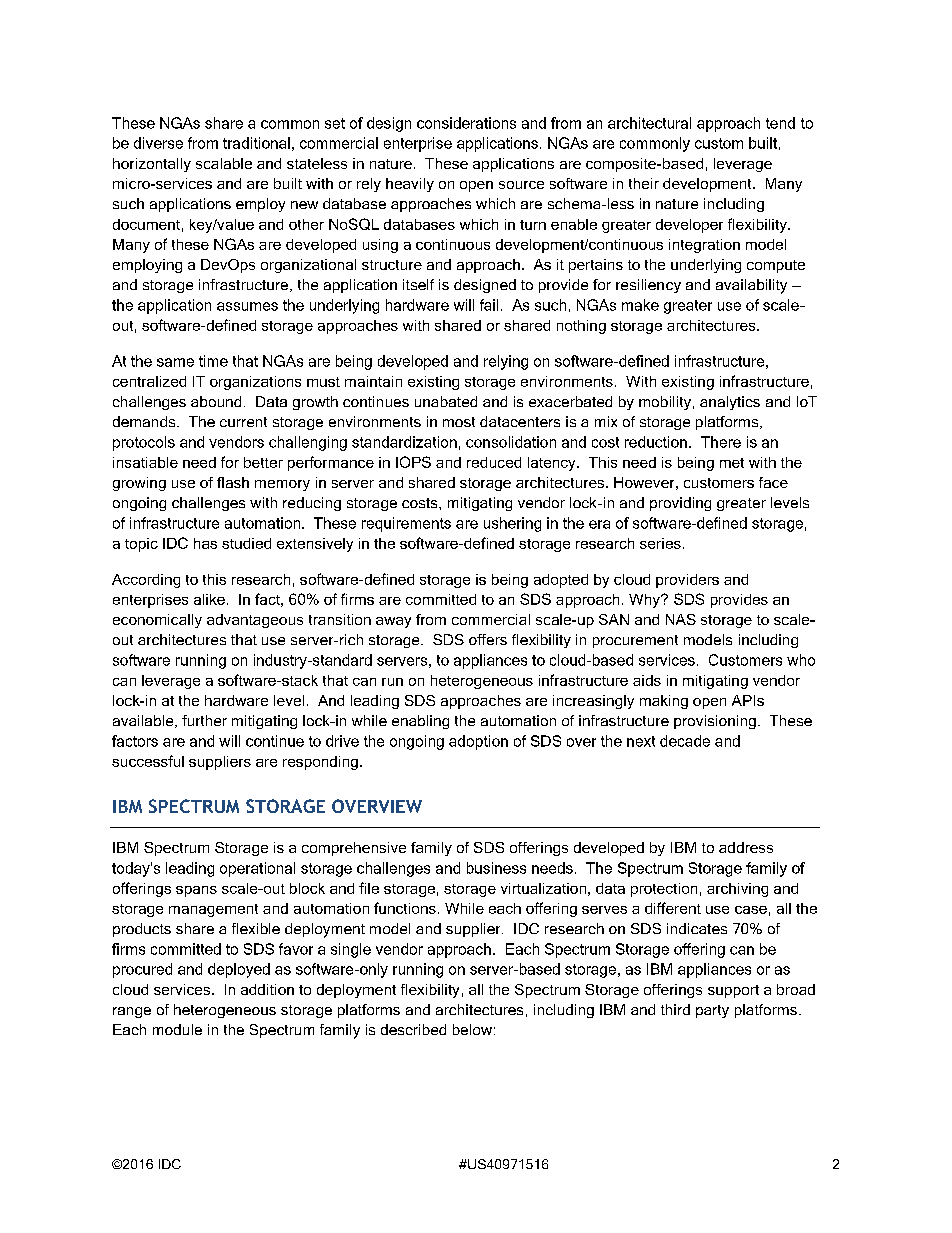 The width and height of the screenshot is (952, 1233). Describe the element at coordinates (204, 720) in the screenshot. I see `further` at that location.
